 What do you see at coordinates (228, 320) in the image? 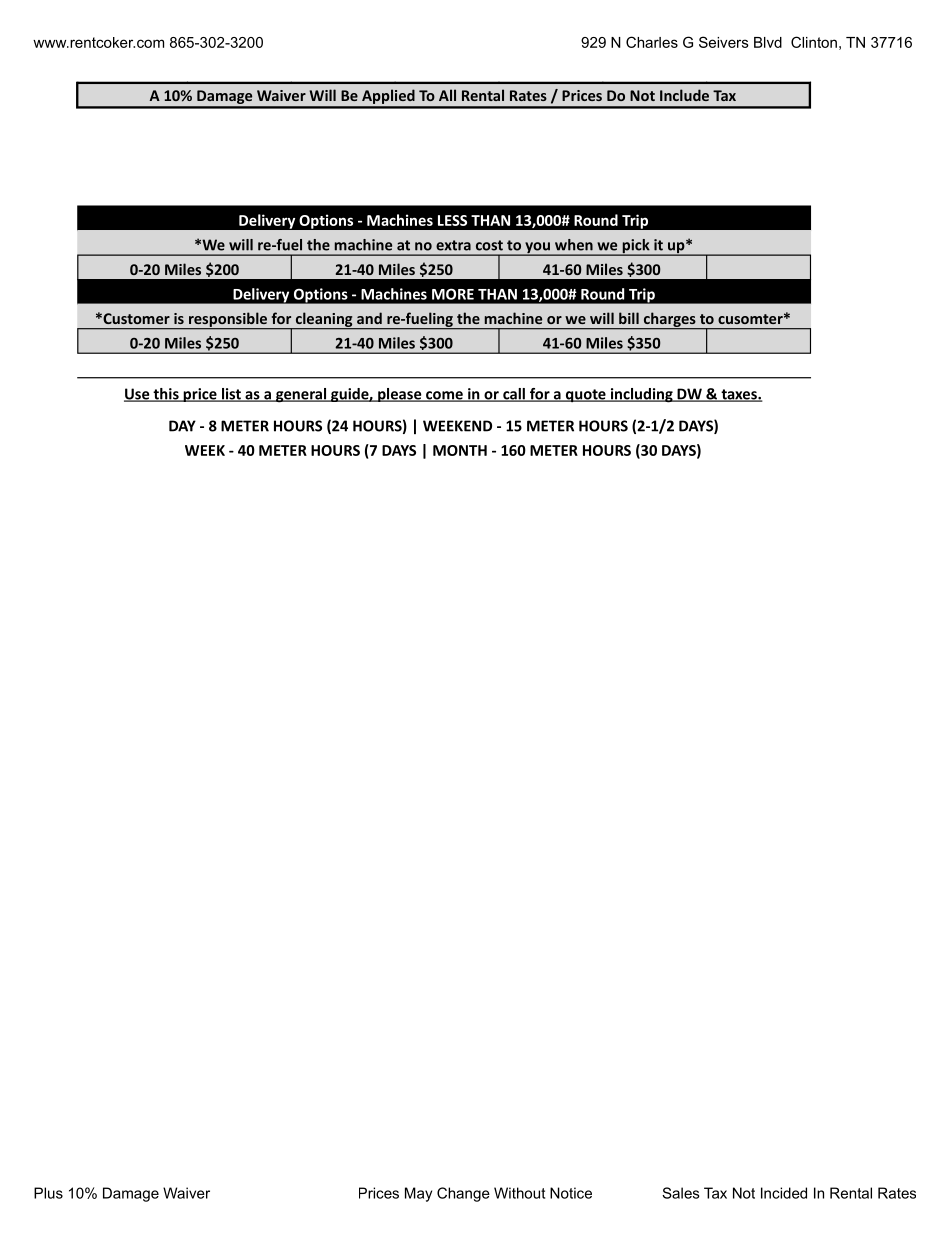
I see `responsible` at bounding box center [228, 320].
